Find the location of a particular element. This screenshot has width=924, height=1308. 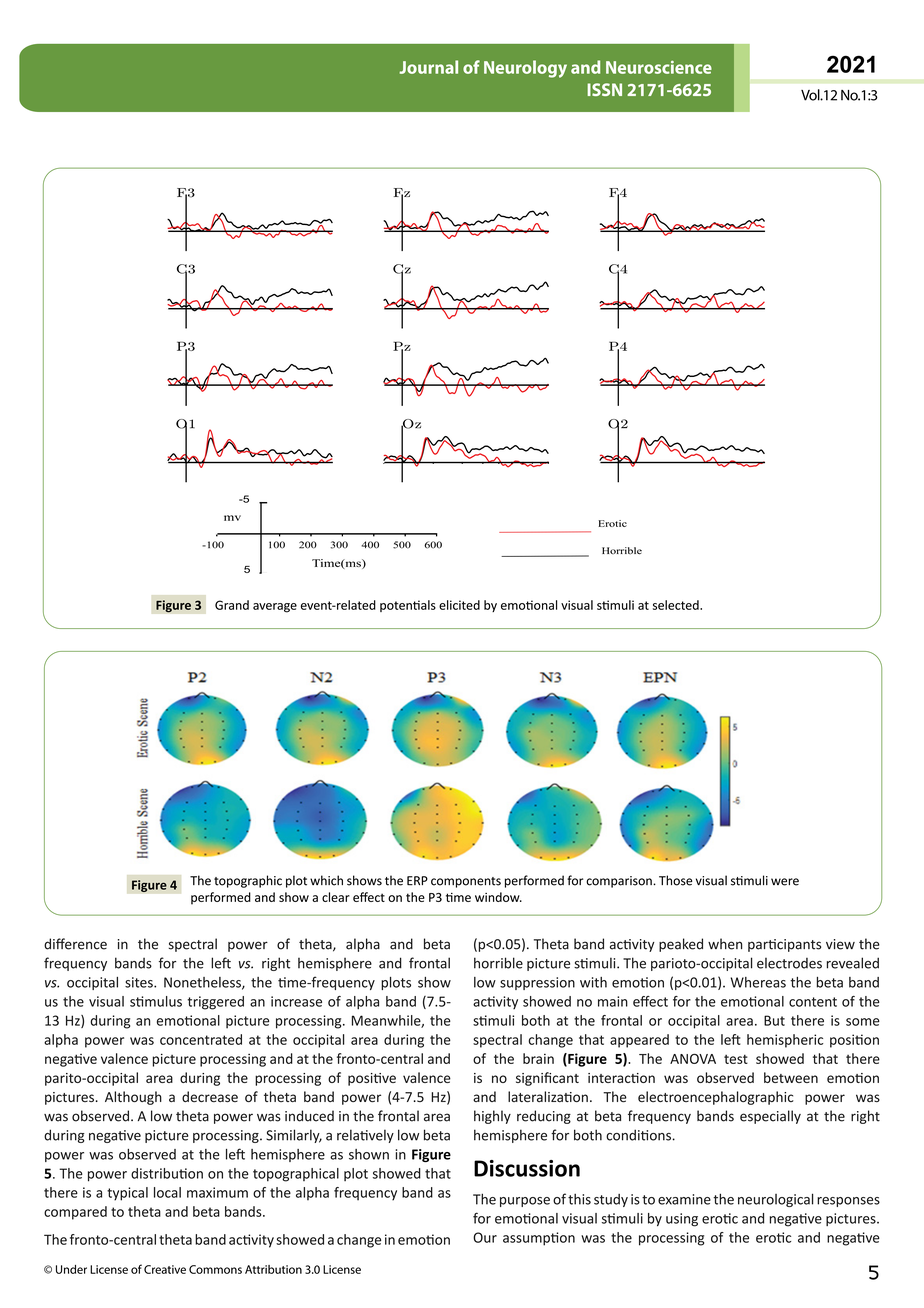

purpose is located at coordinates (525, 1202).
